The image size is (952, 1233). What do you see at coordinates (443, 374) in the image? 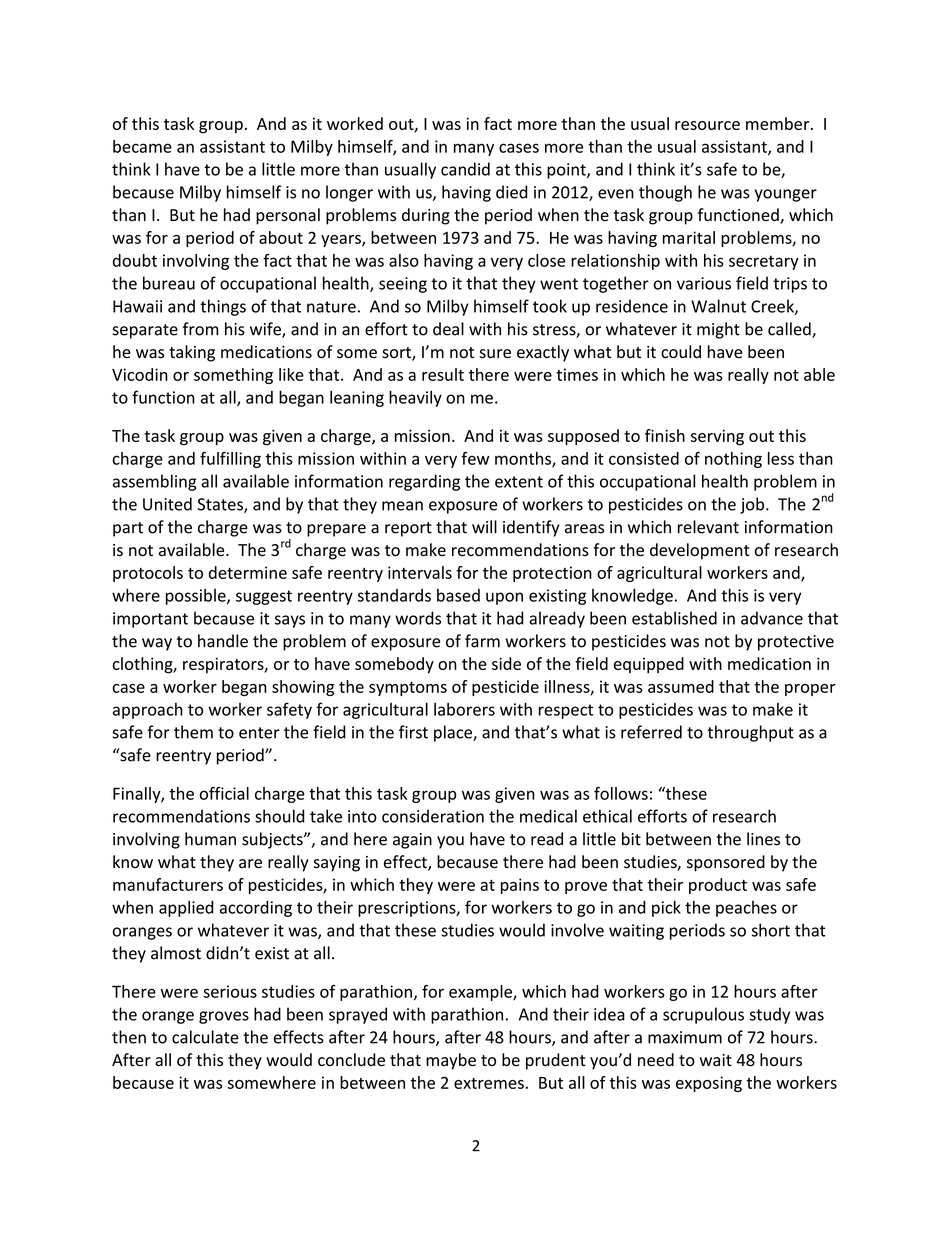
I see `result` at bounding box center [443, 374].
